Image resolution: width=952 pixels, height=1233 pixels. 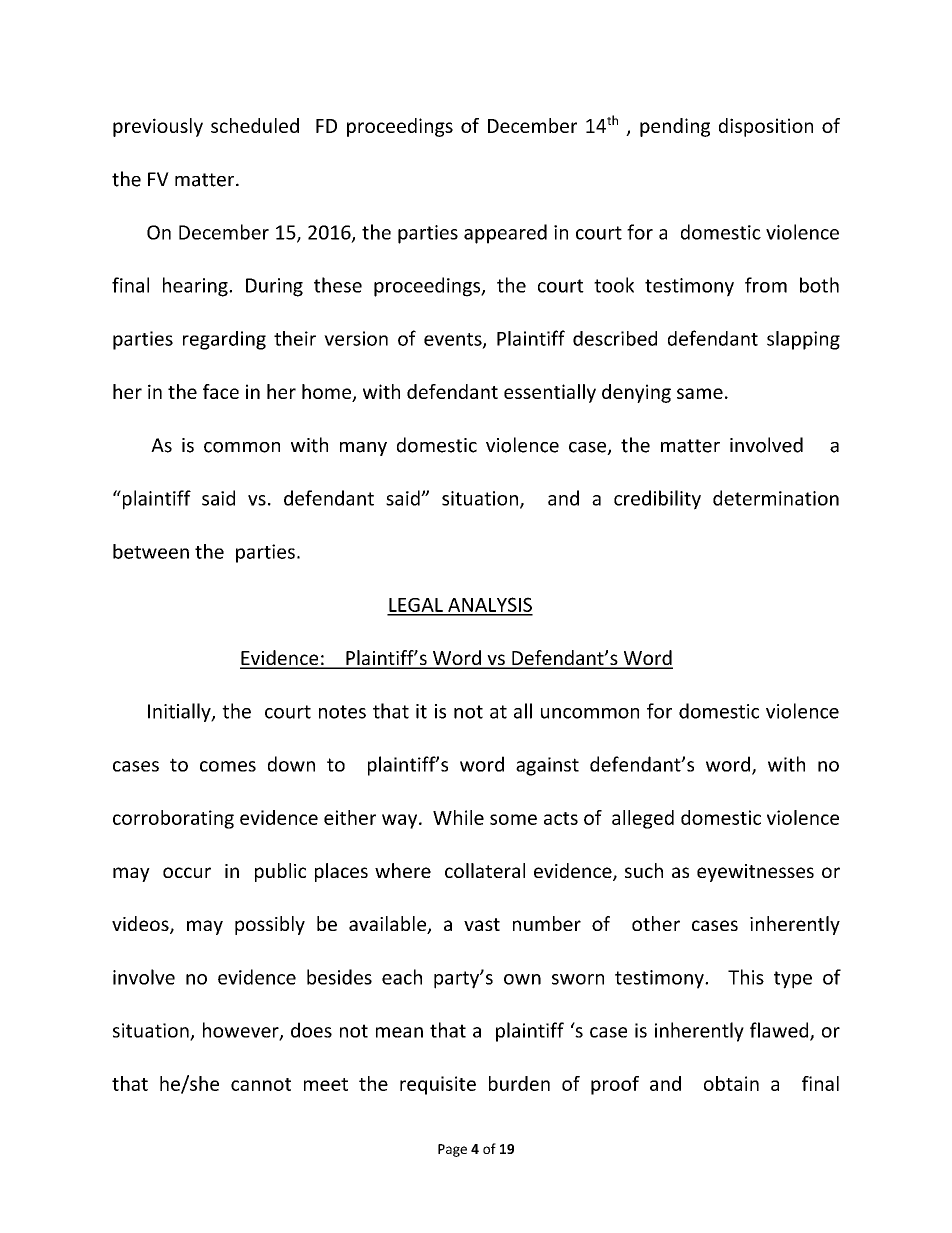 I want to click on face, so click(x=221, y=391).
